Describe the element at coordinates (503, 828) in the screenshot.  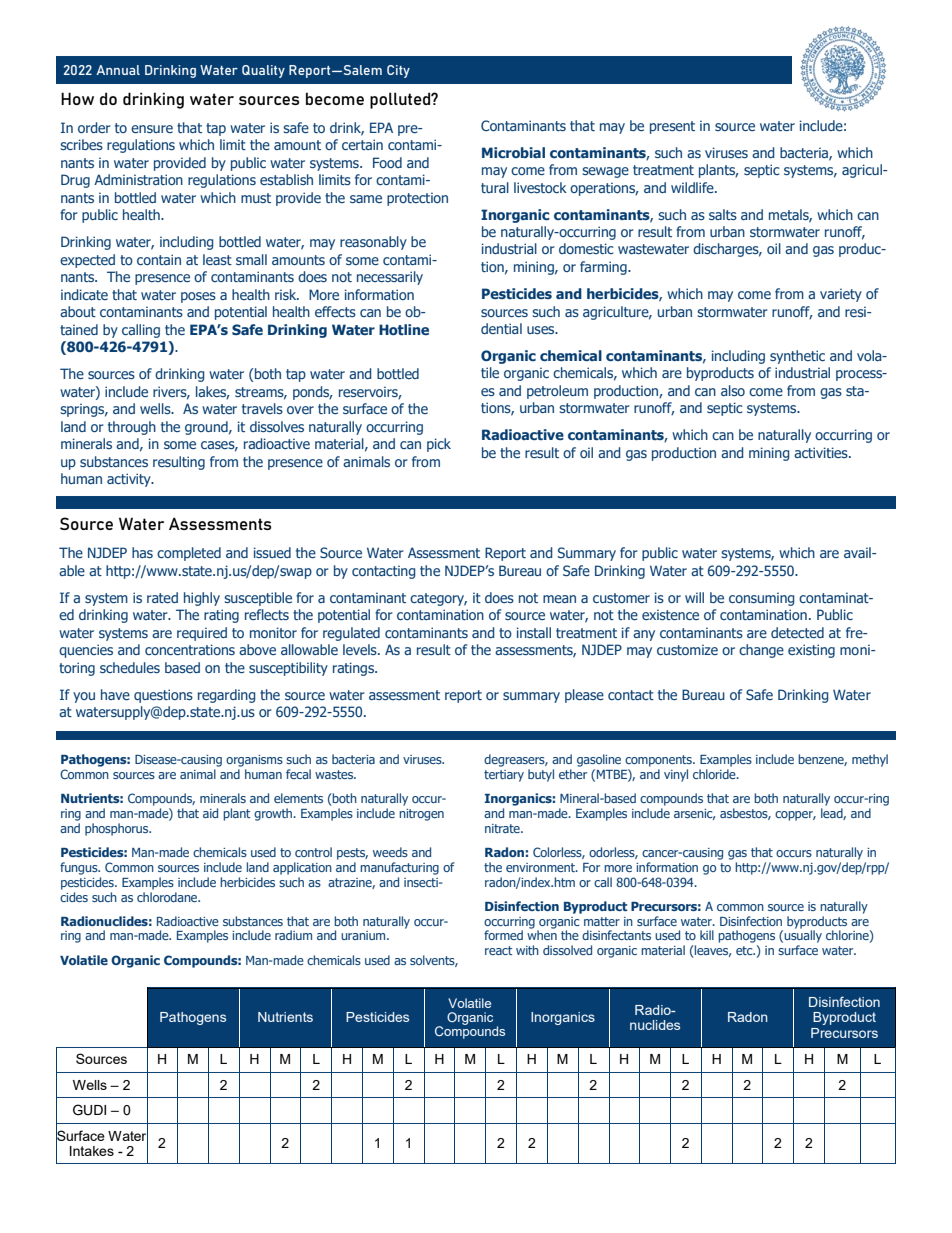
I see `nitrate` at that location.
